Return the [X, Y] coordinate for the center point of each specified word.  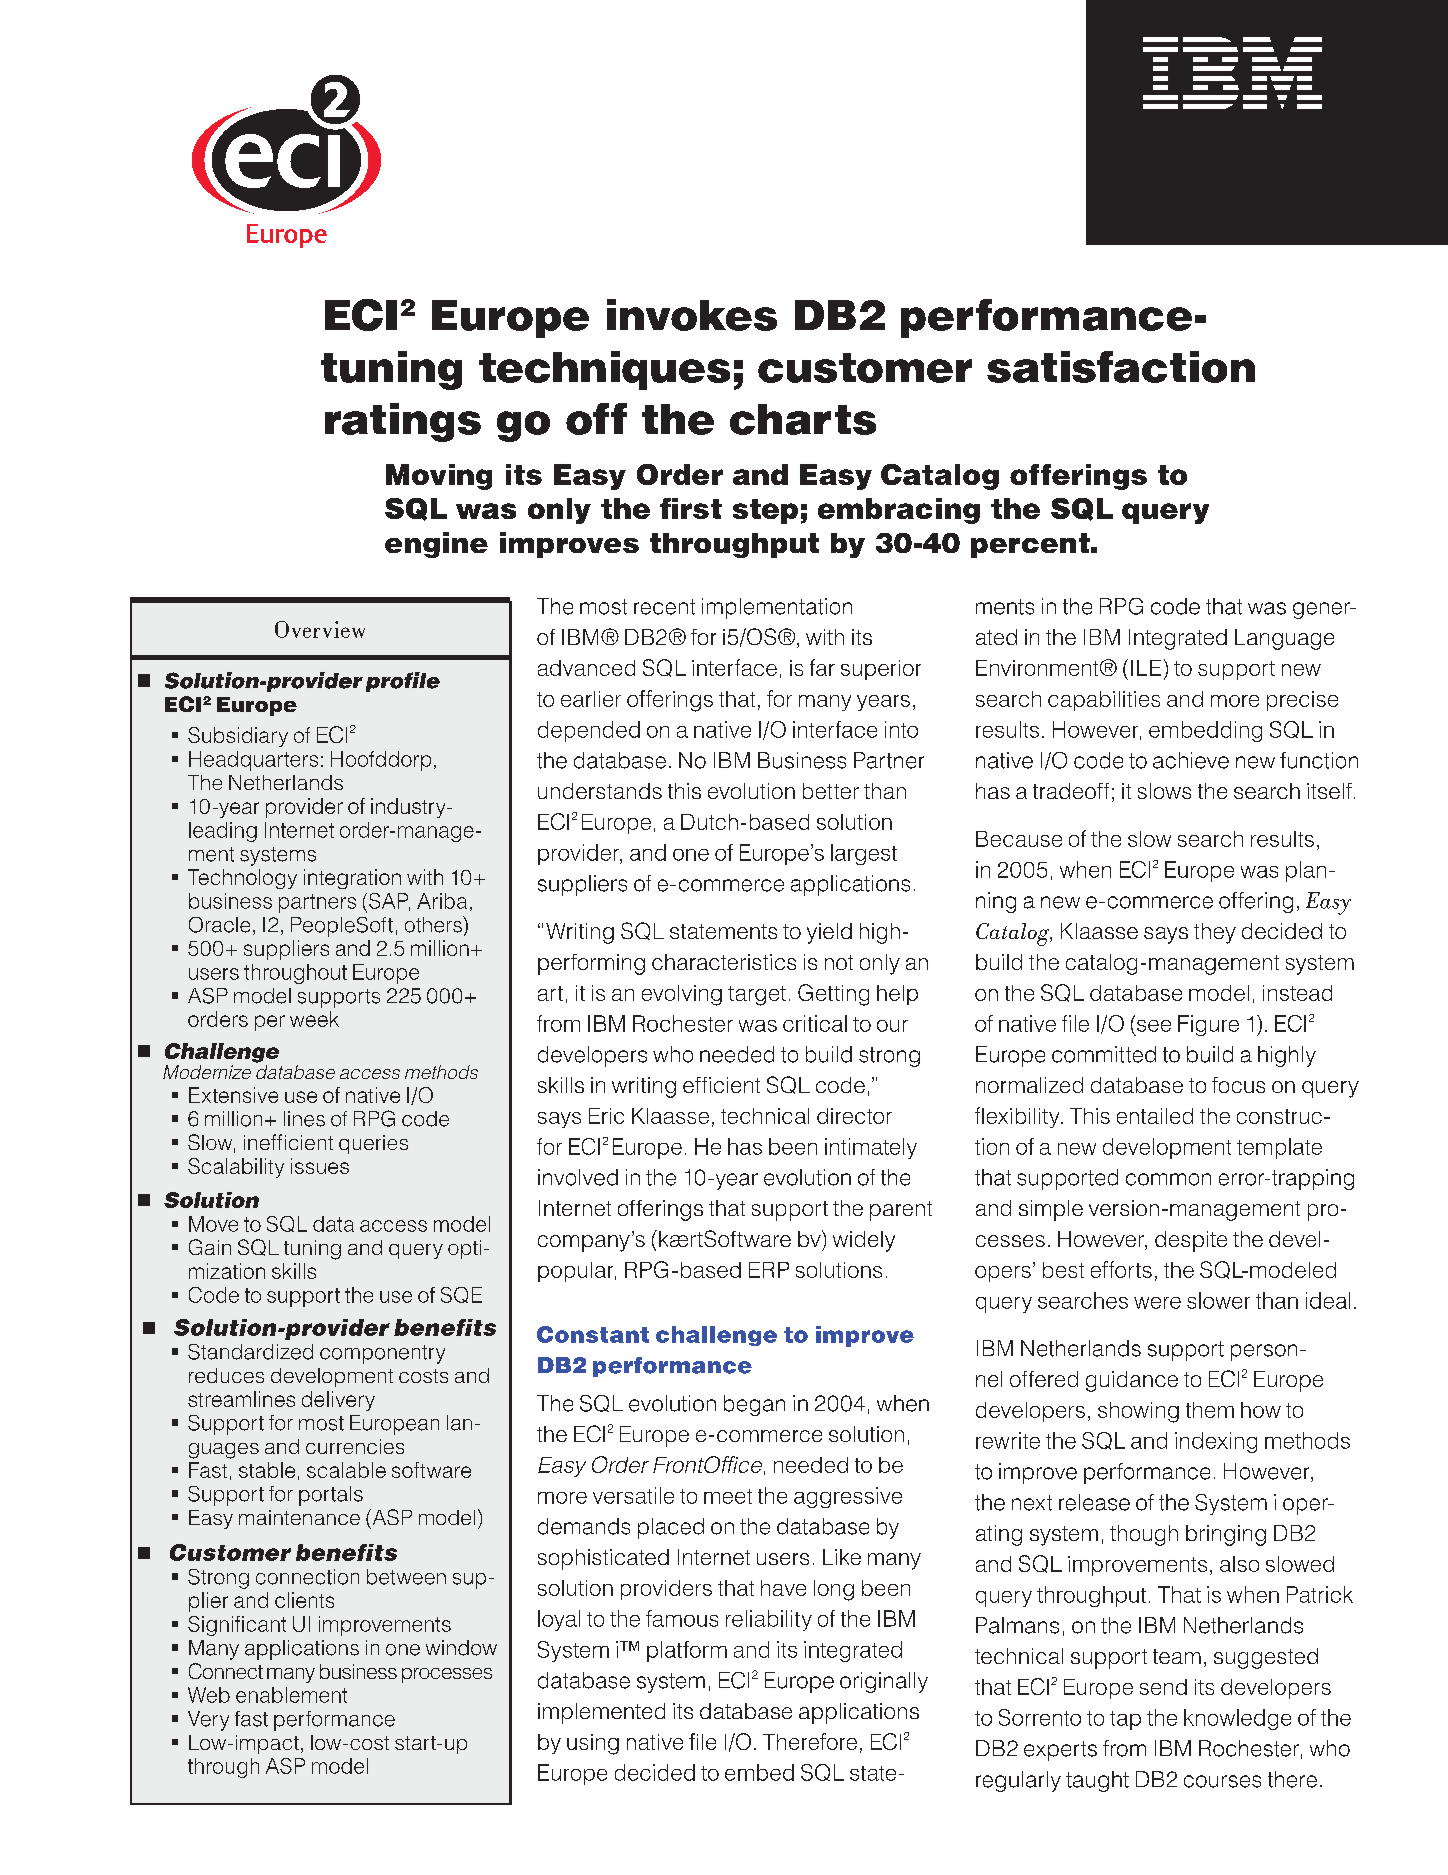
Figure [1208, 1025]
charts [803, 419]
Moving [439, 477]
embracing [899, 511]
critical [815, 1023]
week [314, 1019]
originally [884, 1682]
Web [209, 1695]
